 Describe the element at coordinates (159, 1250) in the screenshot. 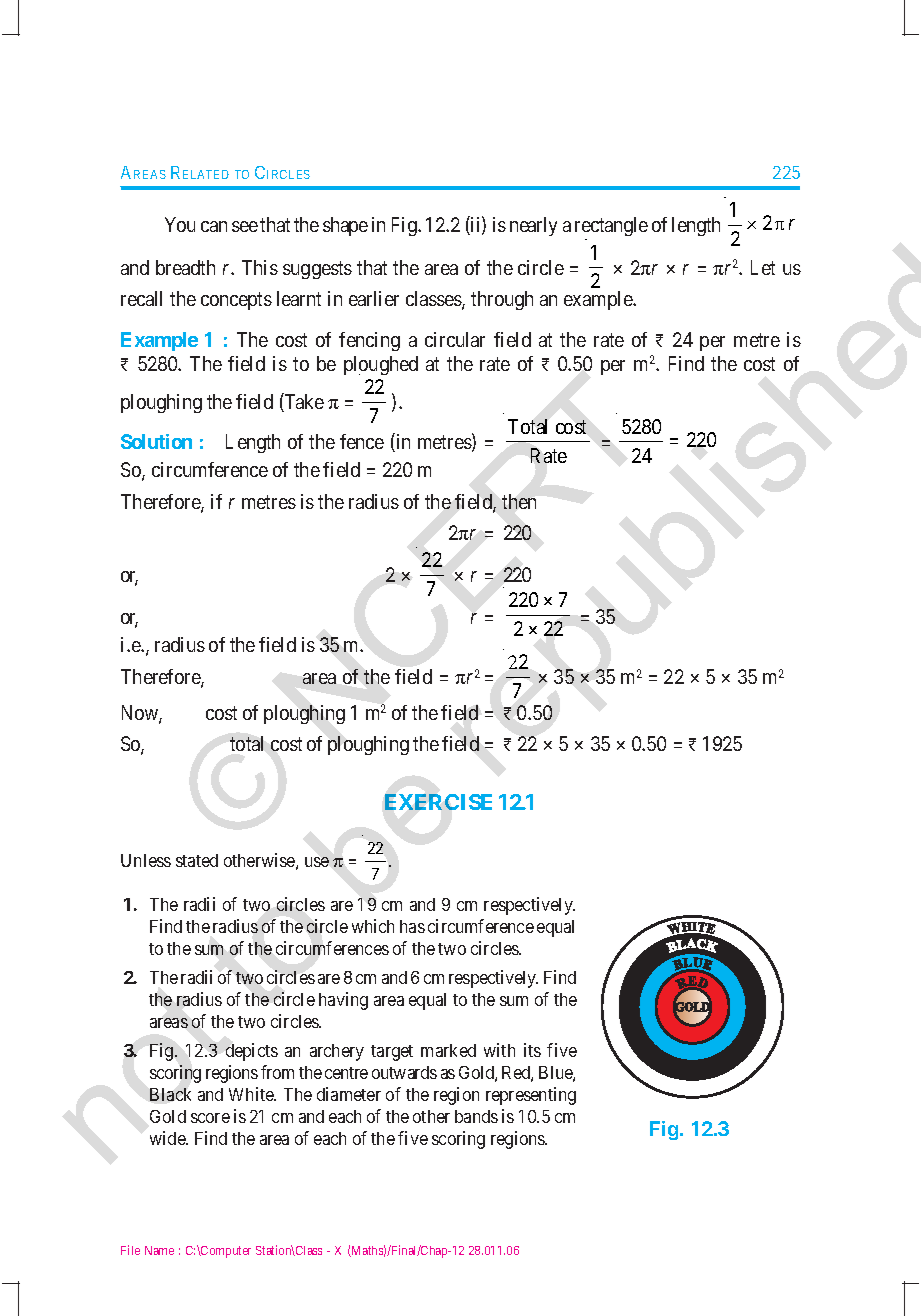

I see `Name` at that location.
